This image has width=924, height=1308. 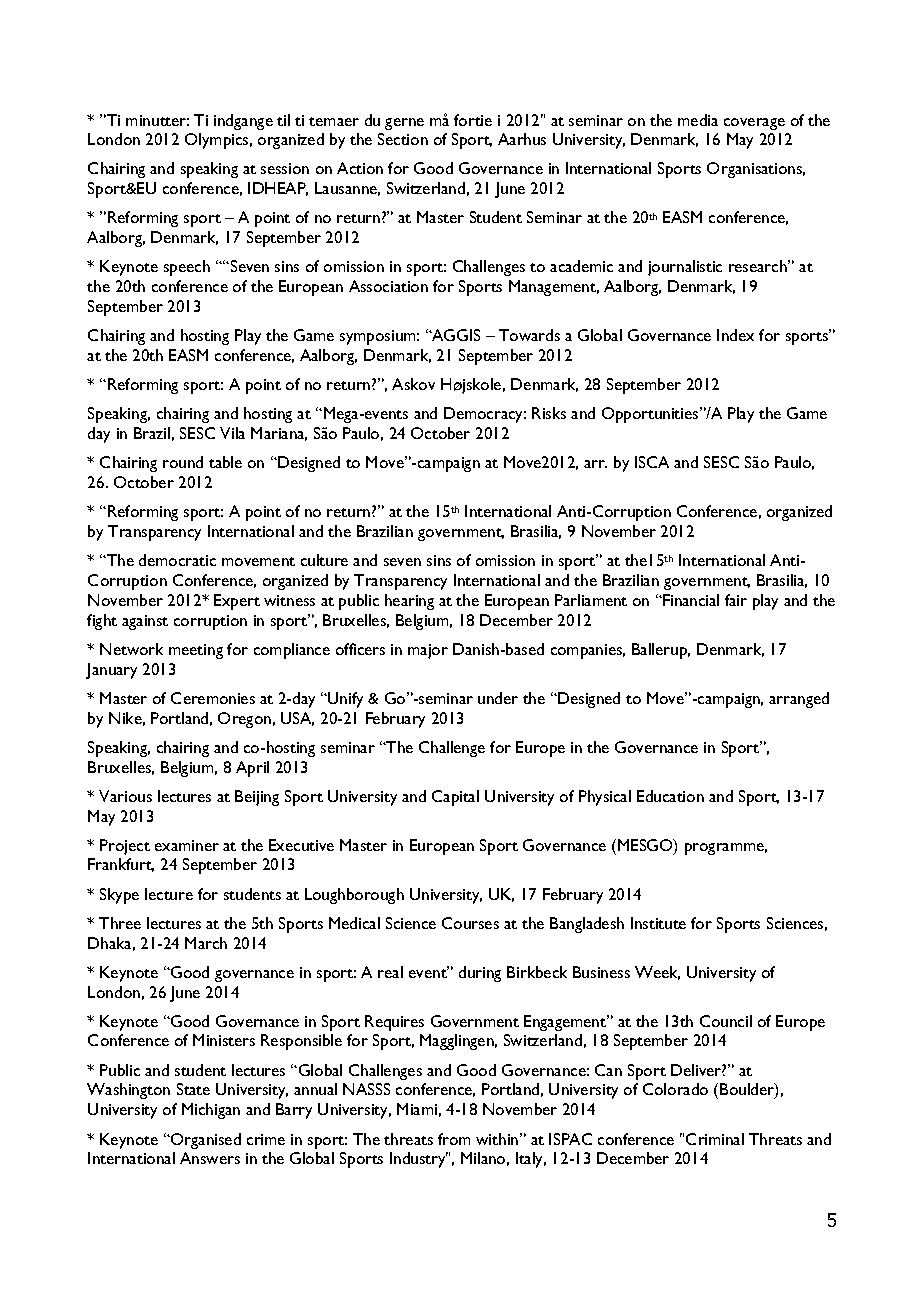 I want to click on examiner, so click(x=187, y=845).
